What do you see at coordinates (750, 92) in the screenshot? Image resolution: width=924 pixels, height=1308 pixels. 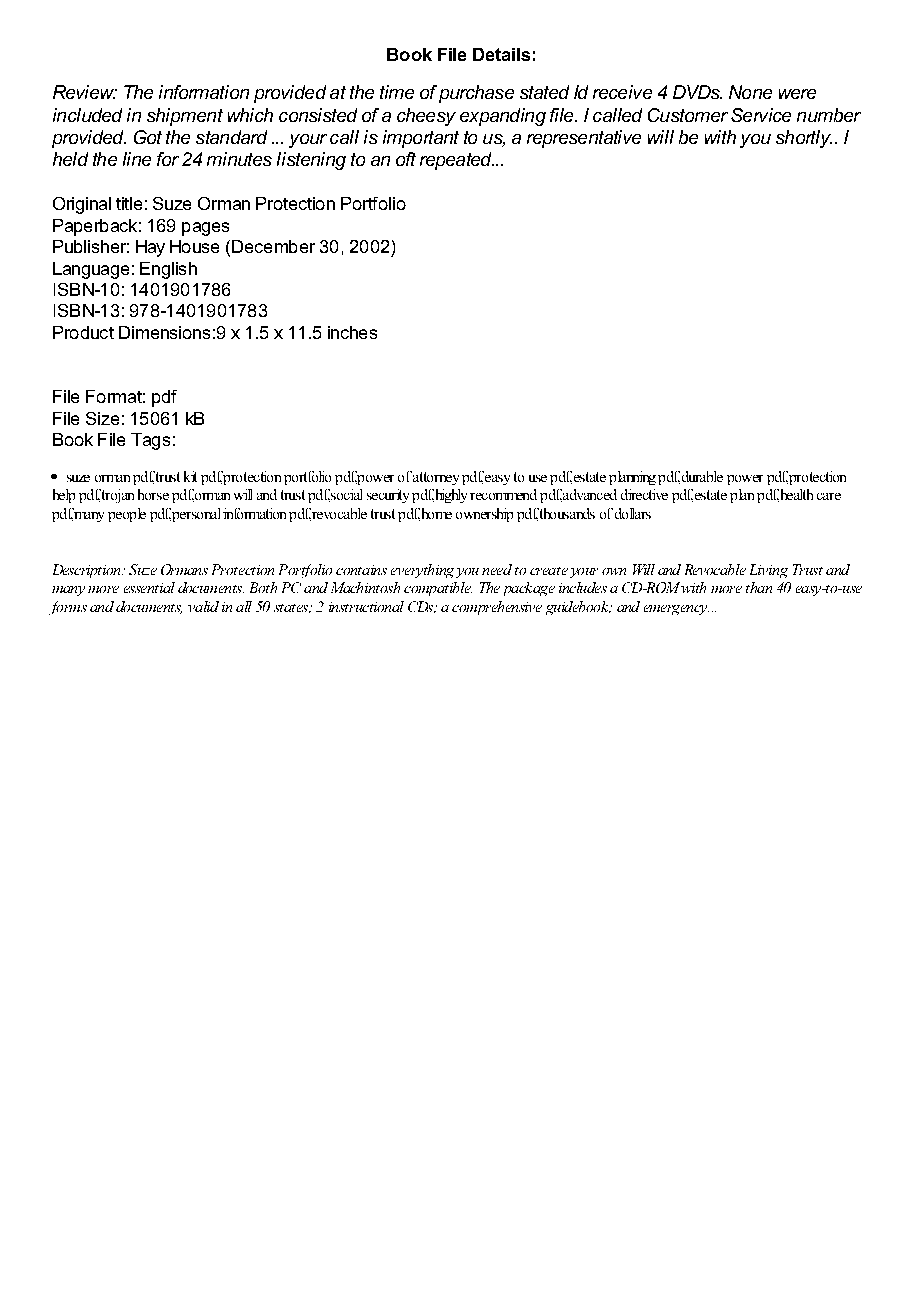 I see `None` at bounding box center [750, 92].
